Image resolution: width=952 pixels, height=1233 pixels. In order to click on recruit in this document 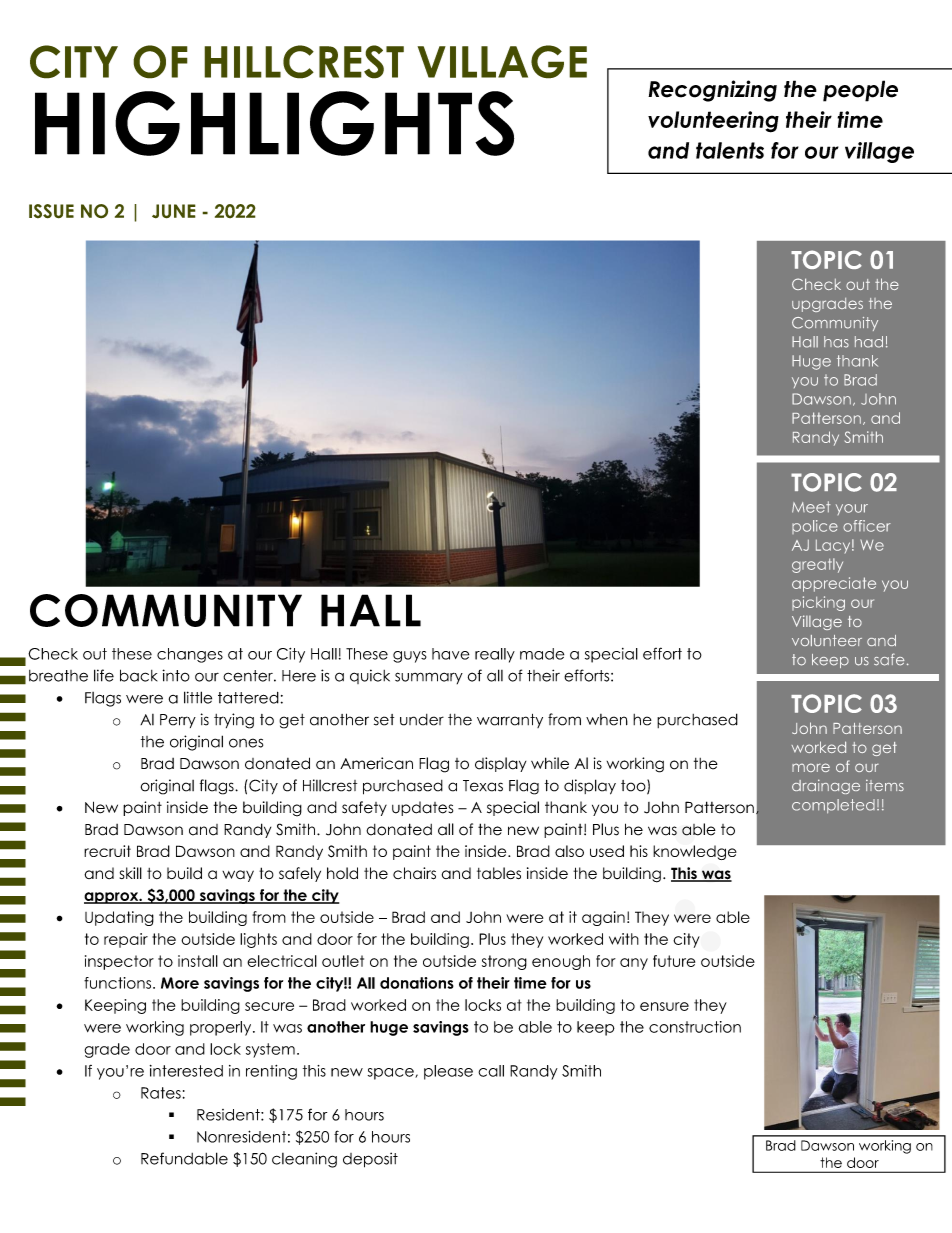, I will do `click(107, 851)`.
